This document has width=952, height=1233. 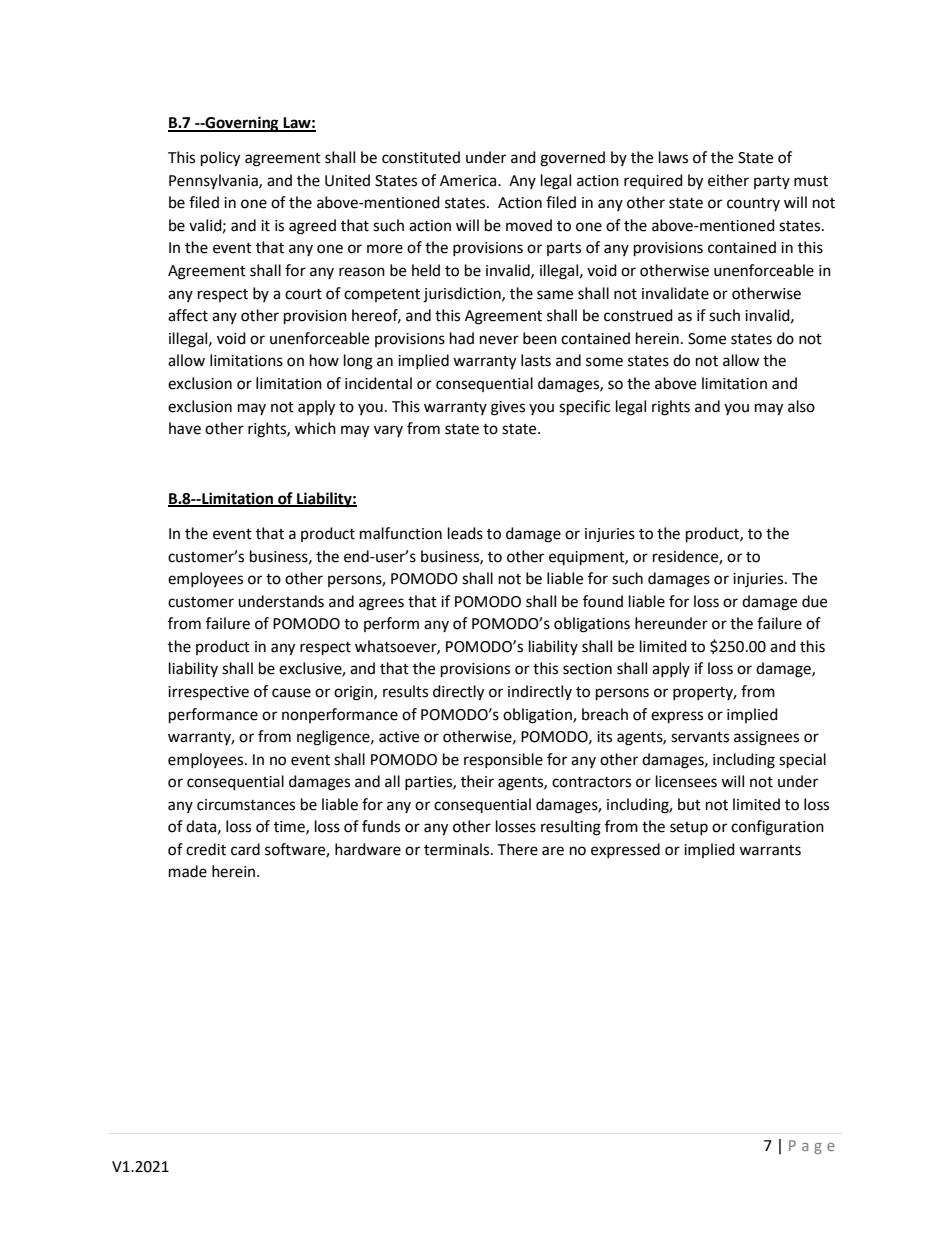 What do you see at coordinates (291, 693) in the document?
I see `cause` at bounding box center [291, 693].
